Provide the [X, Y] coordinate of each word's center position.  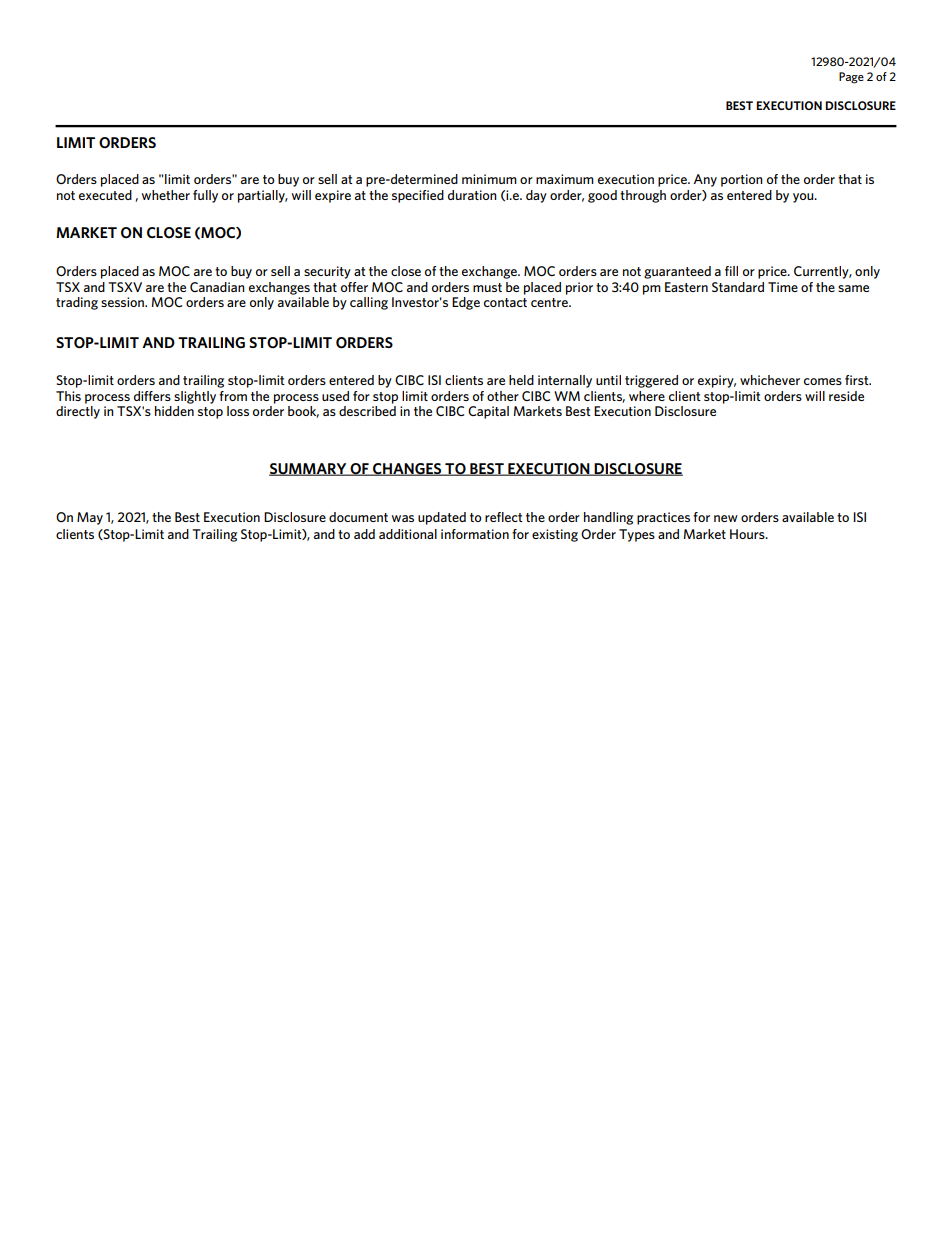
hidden [174, 411]
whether [166, 195]
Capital [488, 412]
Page [851, 78]
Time [783, 287]
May [90, 518]
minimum [489, 179]
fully [205, 196]
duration [472, 195]
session [123, 302]
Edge [466, 303]
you [804, 198]
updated [442, 518]
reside [846, 396]
